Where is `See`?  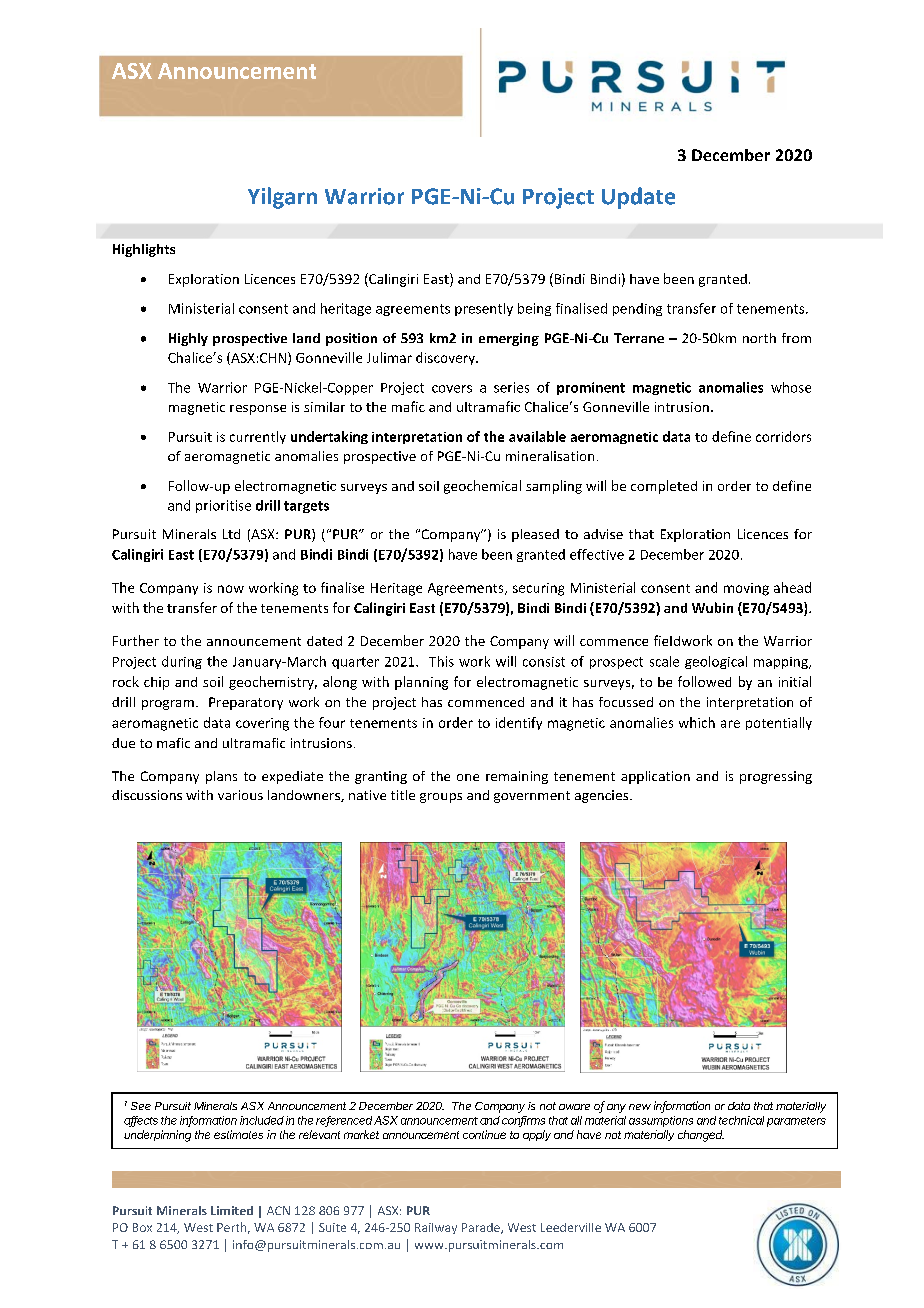
See is located at coordinates (141, 1106).
